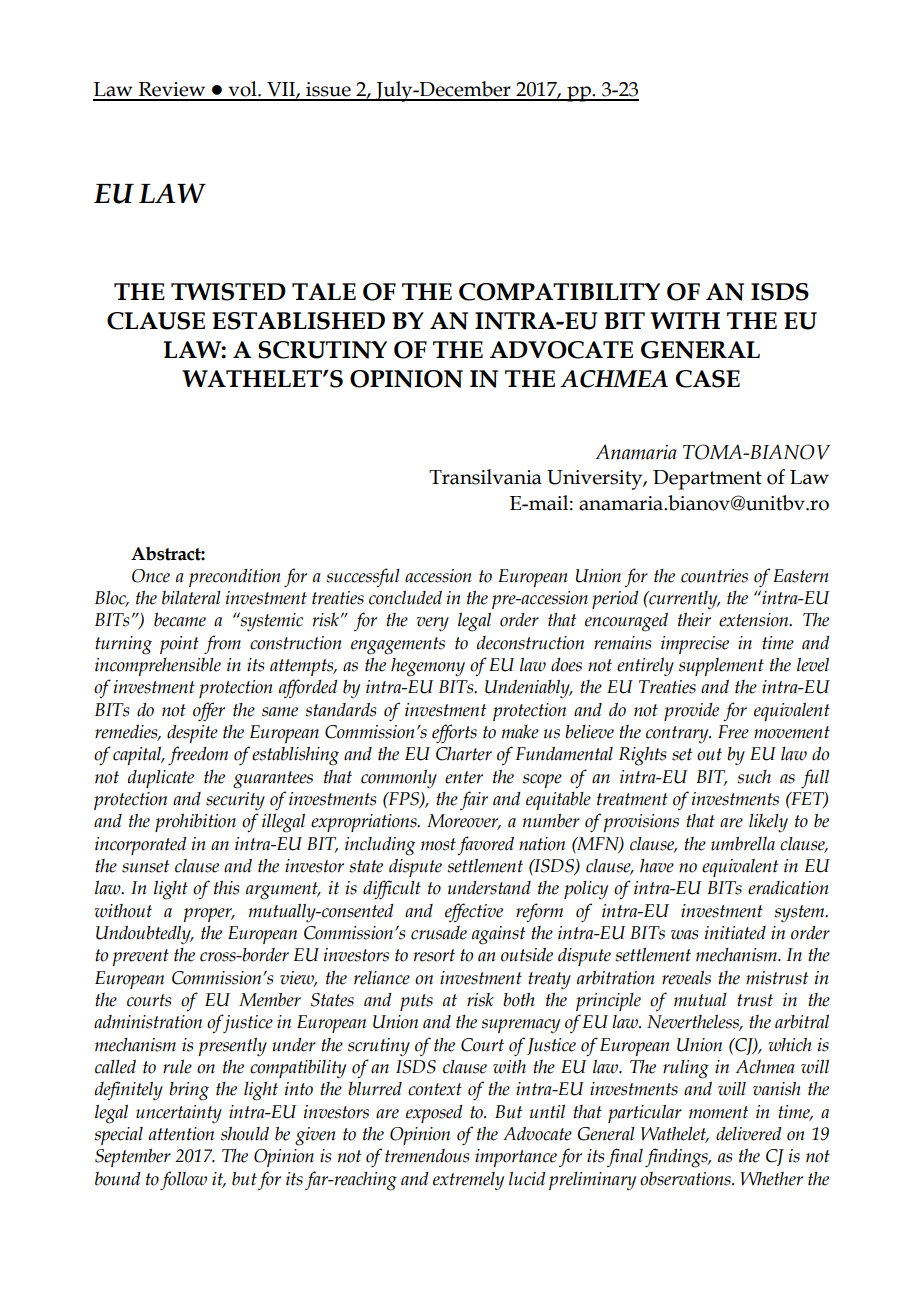 The height and width of the screenshot is (1314, 924). I want to click on enter, so click(464, 777).
